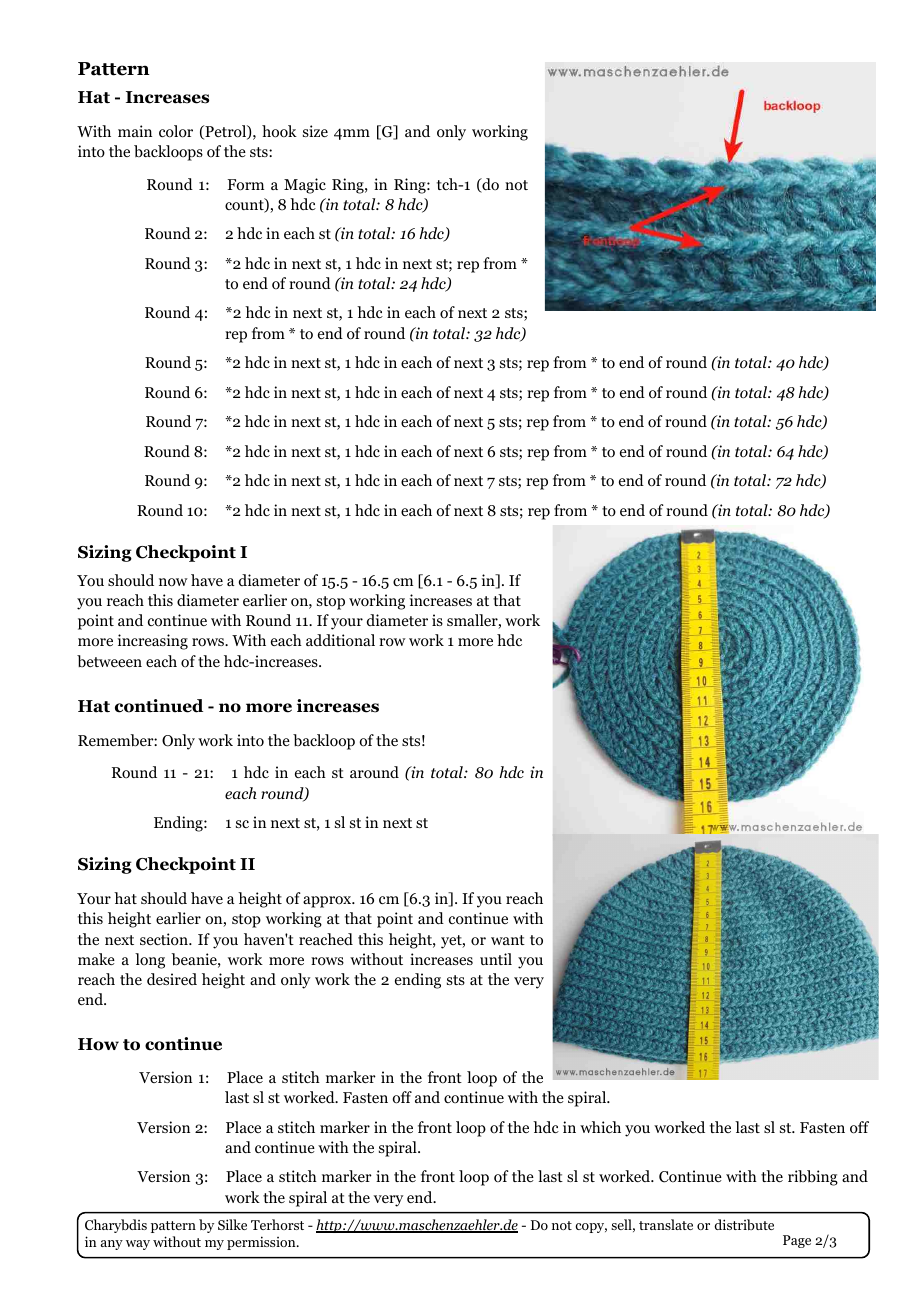 The width and height of the image is (924, 1308). Describe the element at coordinates (315, 131) in the image. I see `size` at that location.
